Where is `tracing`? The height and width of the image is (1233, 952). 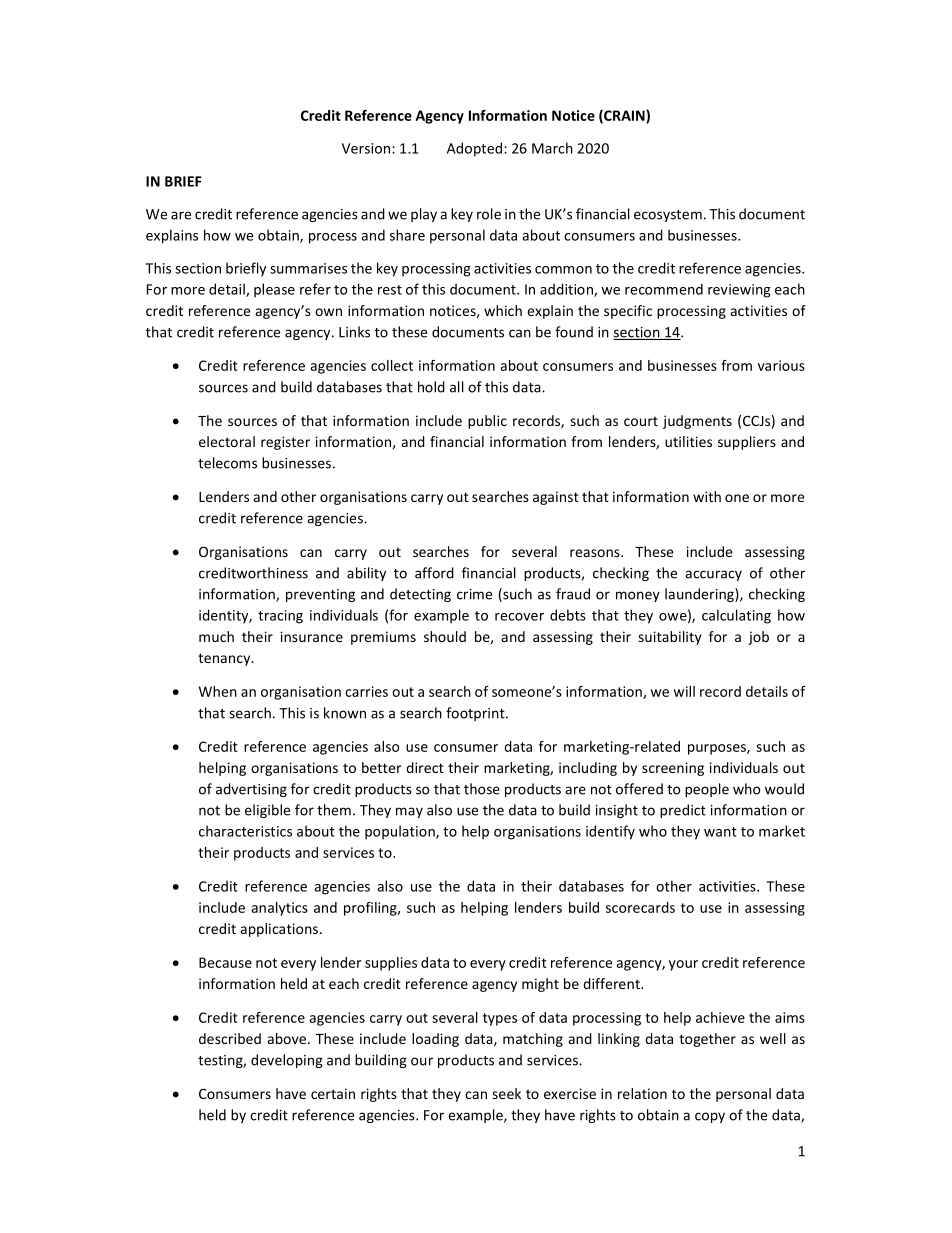
tracing is located at coordinates (280, 617).
